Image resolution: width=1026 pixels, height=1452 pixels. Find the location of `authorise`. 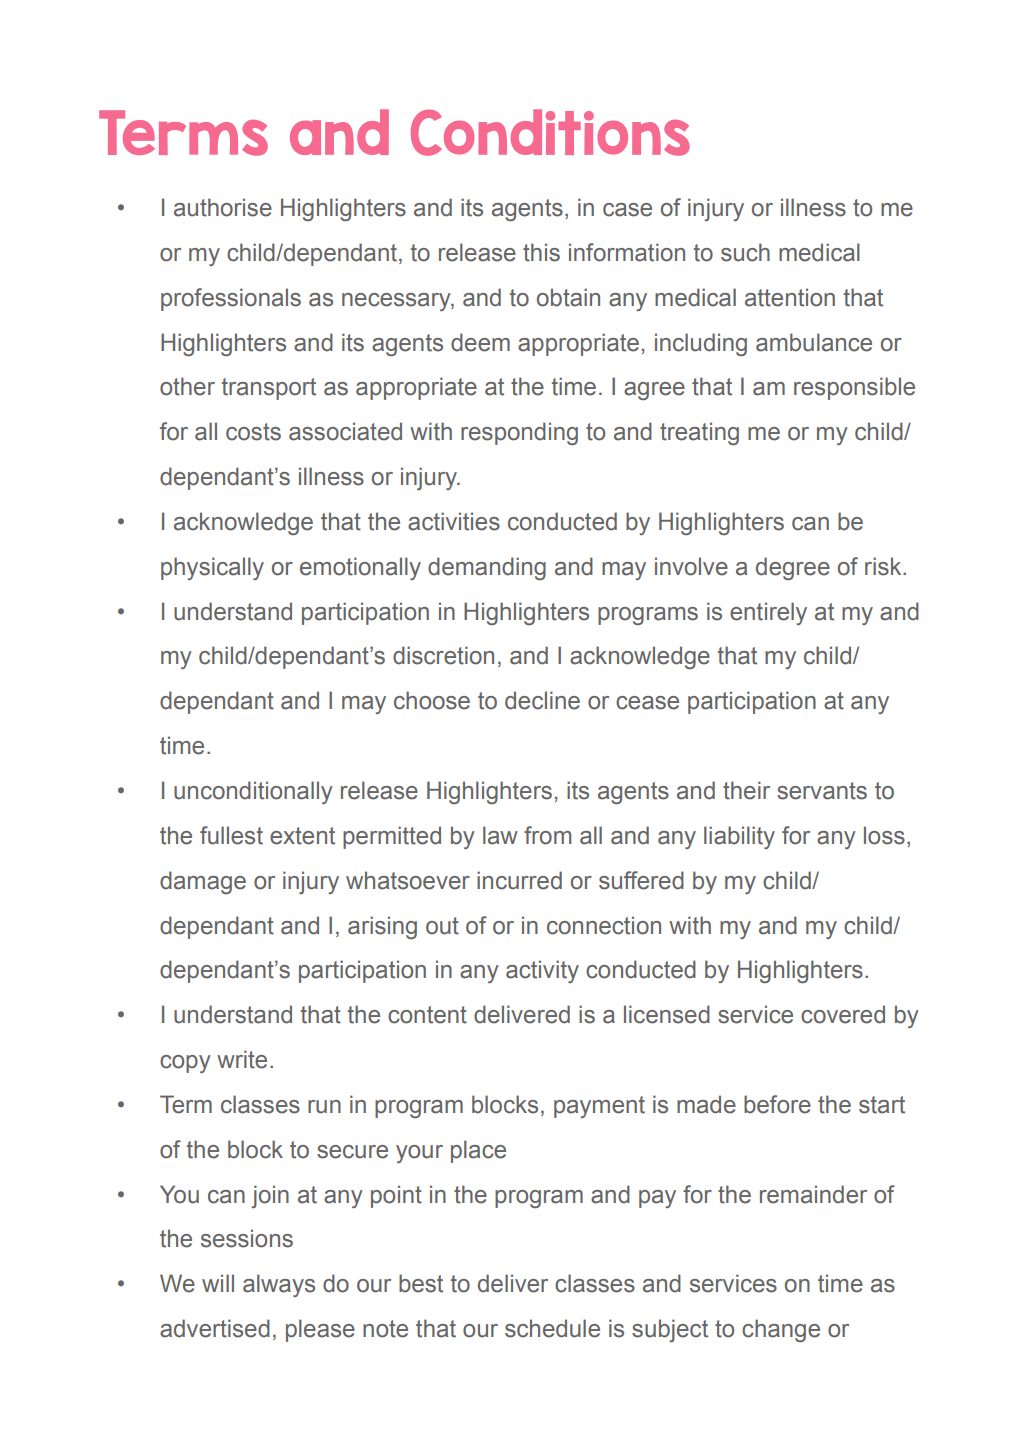

authorise is located at coordinates (223, 207).
